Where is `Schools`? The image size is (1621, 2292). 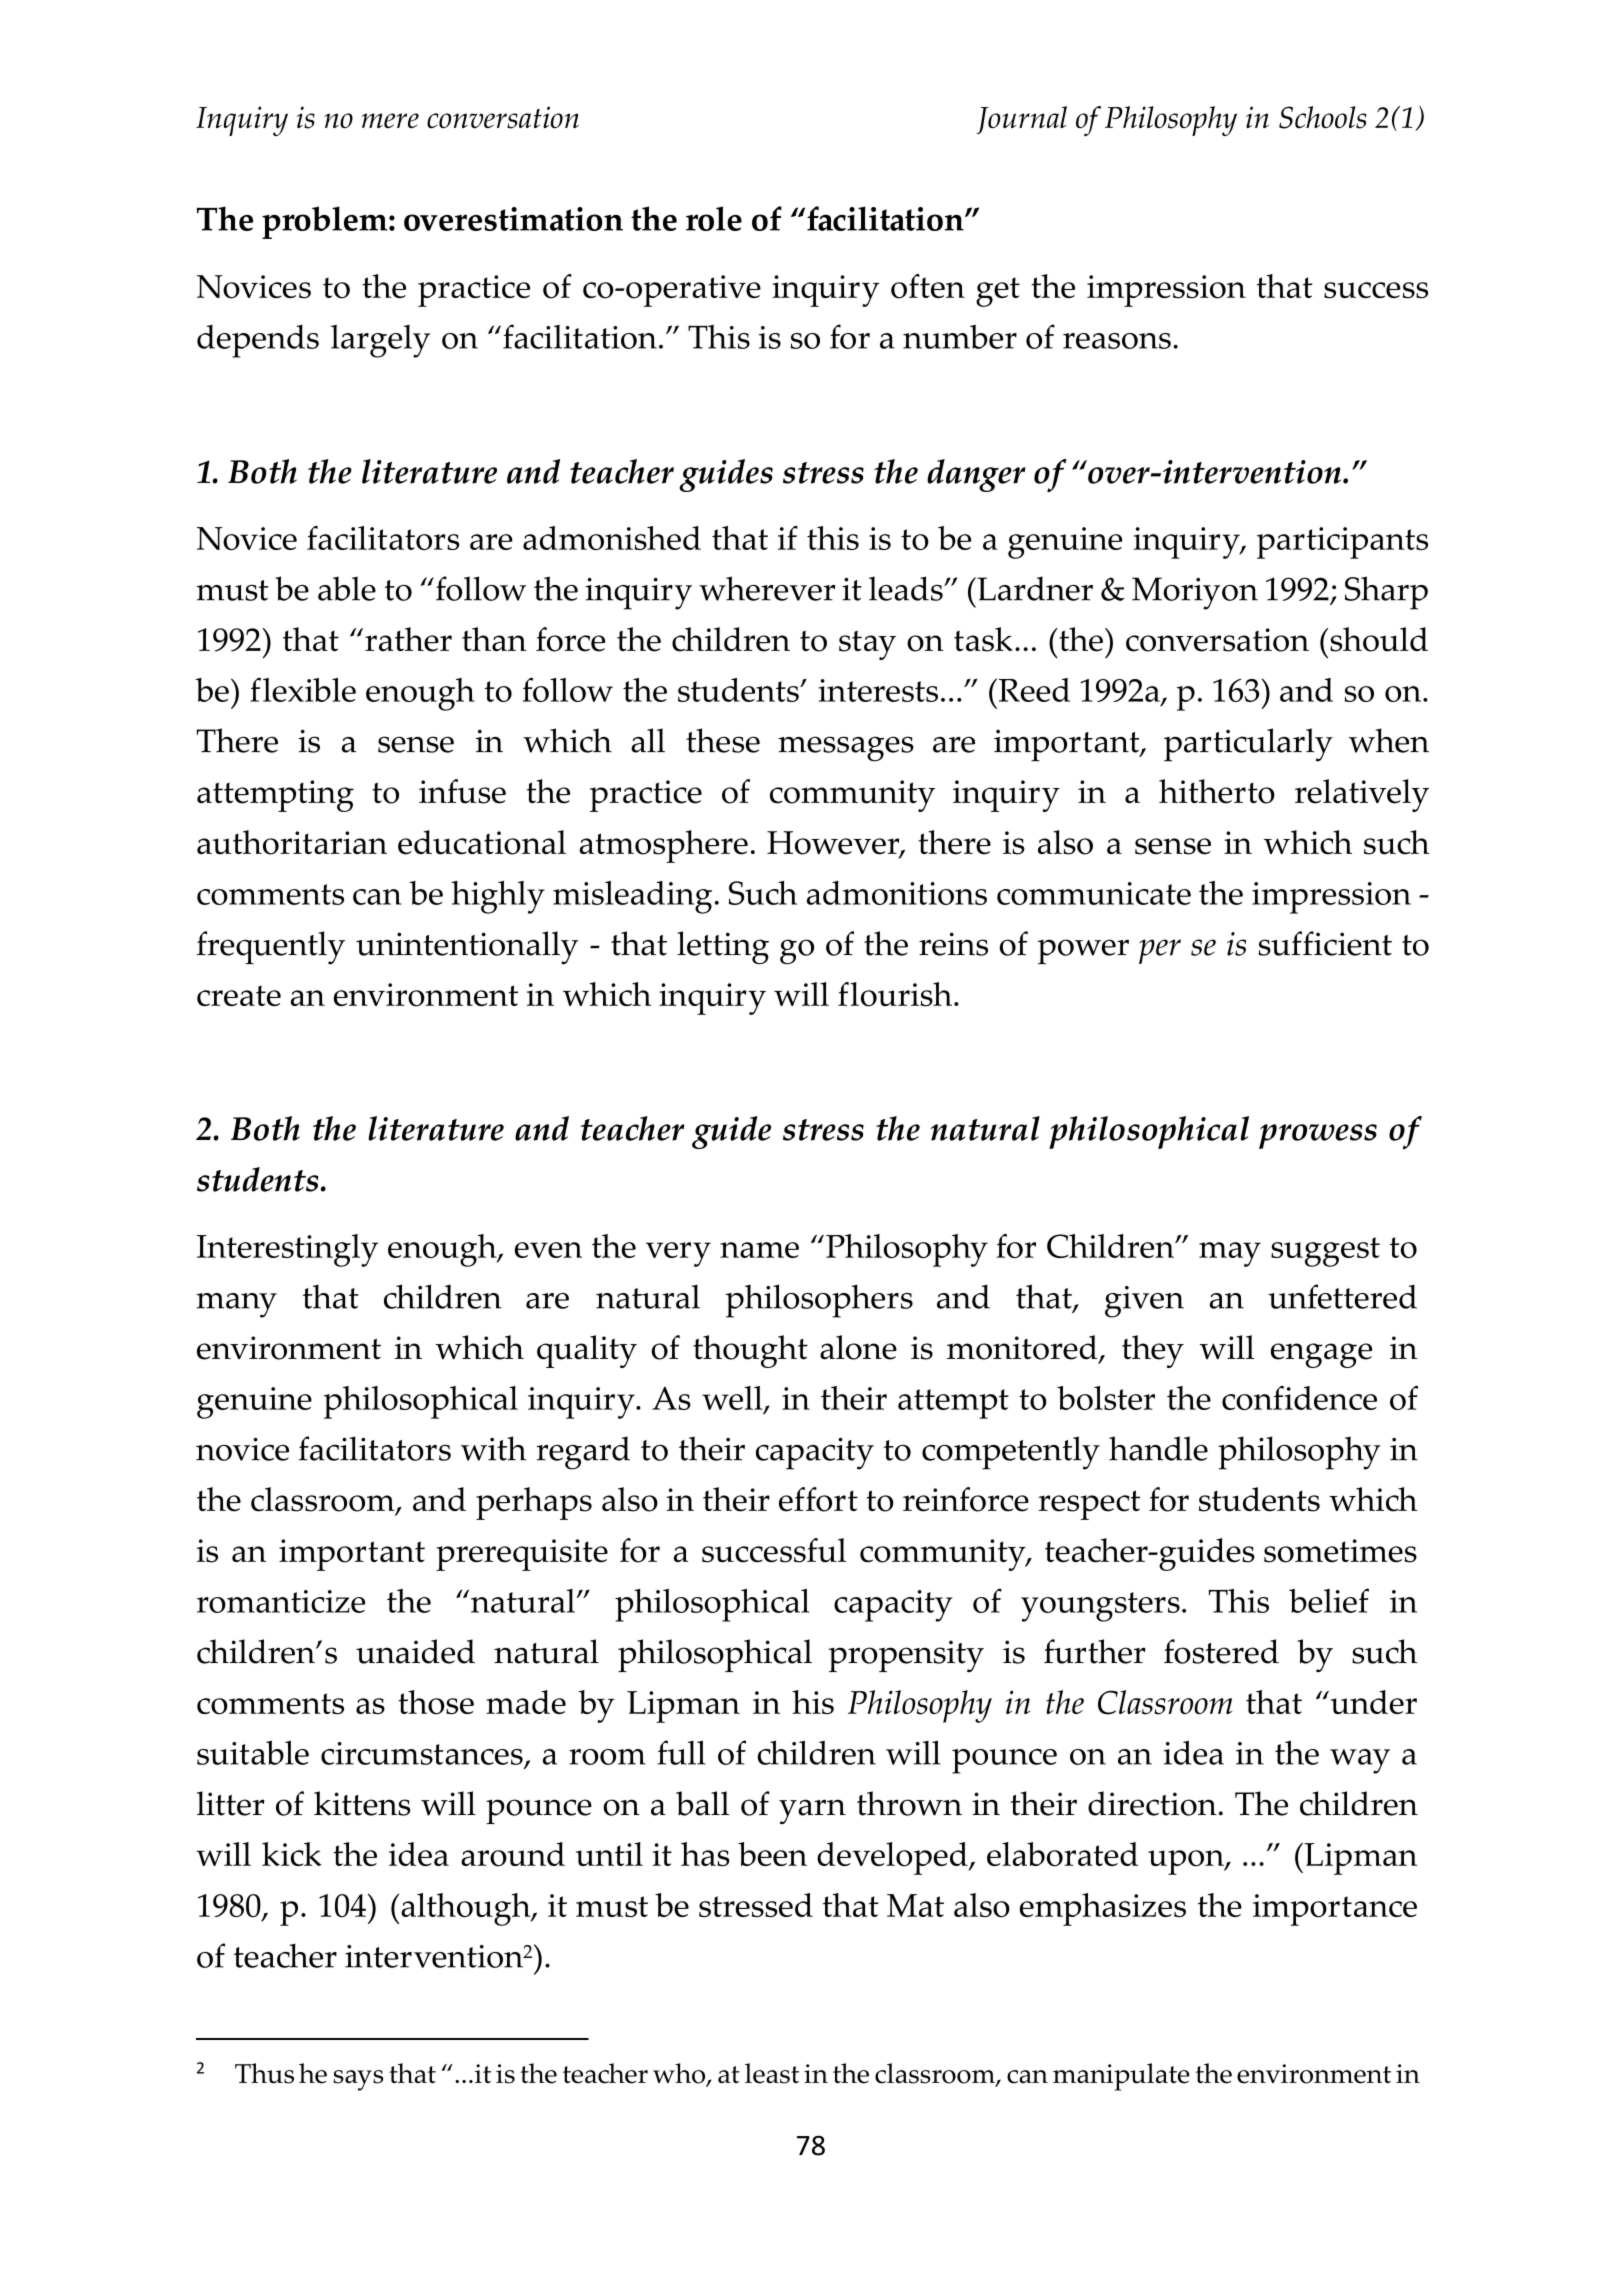
Schools is located at coordinates (1323, 117).
